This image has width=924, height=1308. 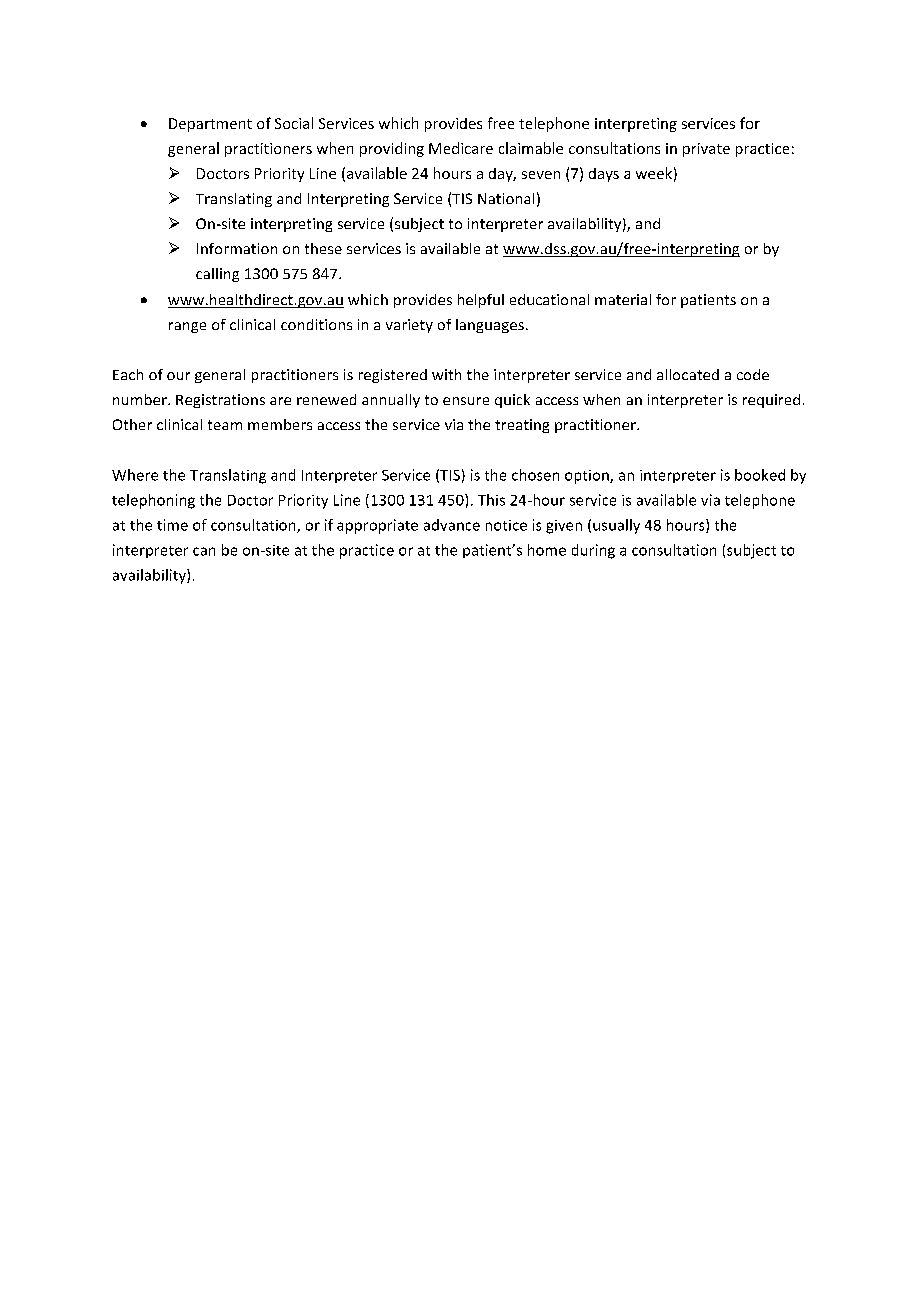 What do you see at coordinates (225, 425) in the image?
I see `team` at bounding box center [225, 425].
